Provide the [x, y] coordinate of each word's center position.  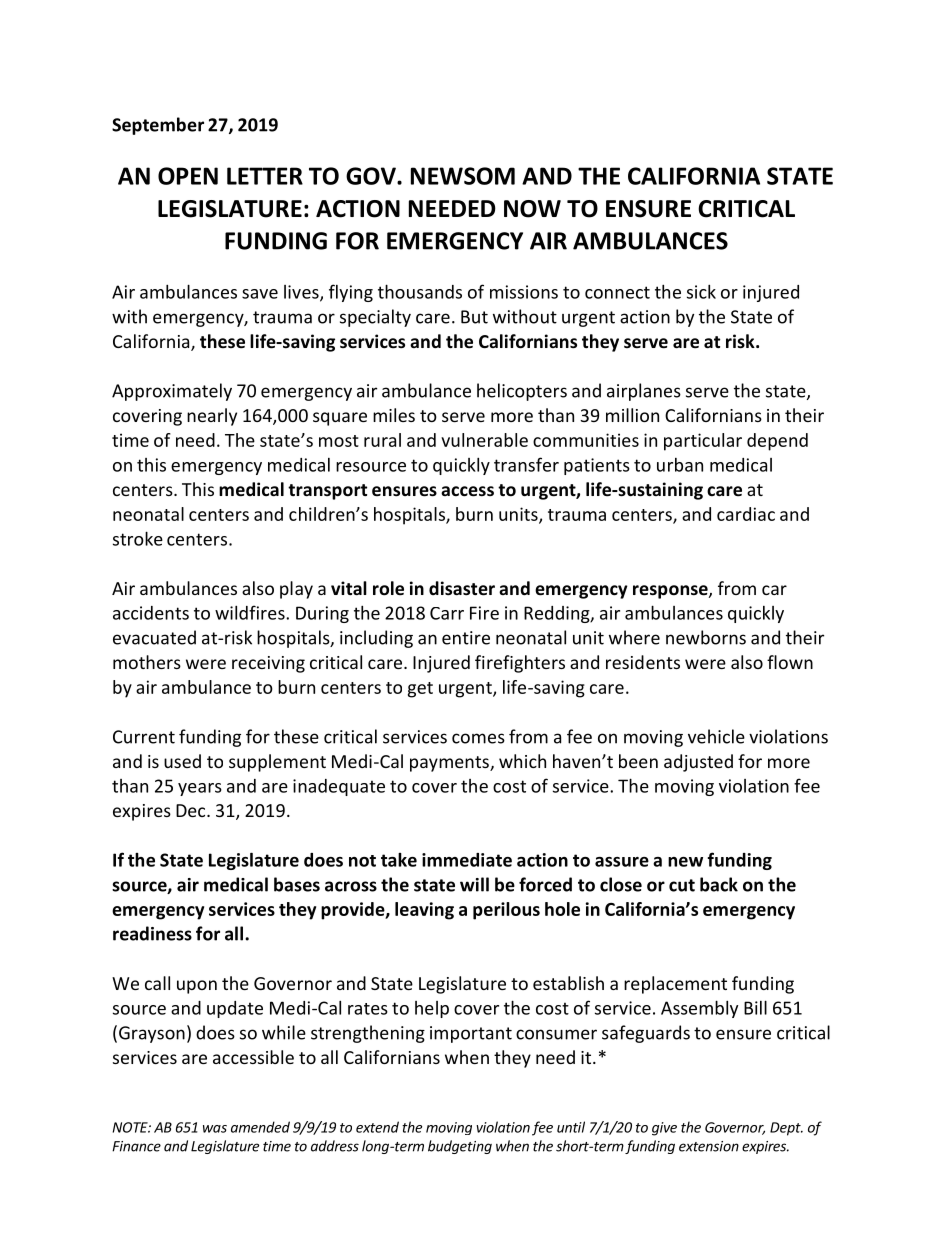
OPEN [188, 176]
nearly [212, 417]
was [215, 1129]
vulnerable [484, 440]
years [200, 789]
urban [680, 465]
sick [701, 291]
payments [450, 764]
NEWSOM [463, 176]
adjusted [698, 763]
